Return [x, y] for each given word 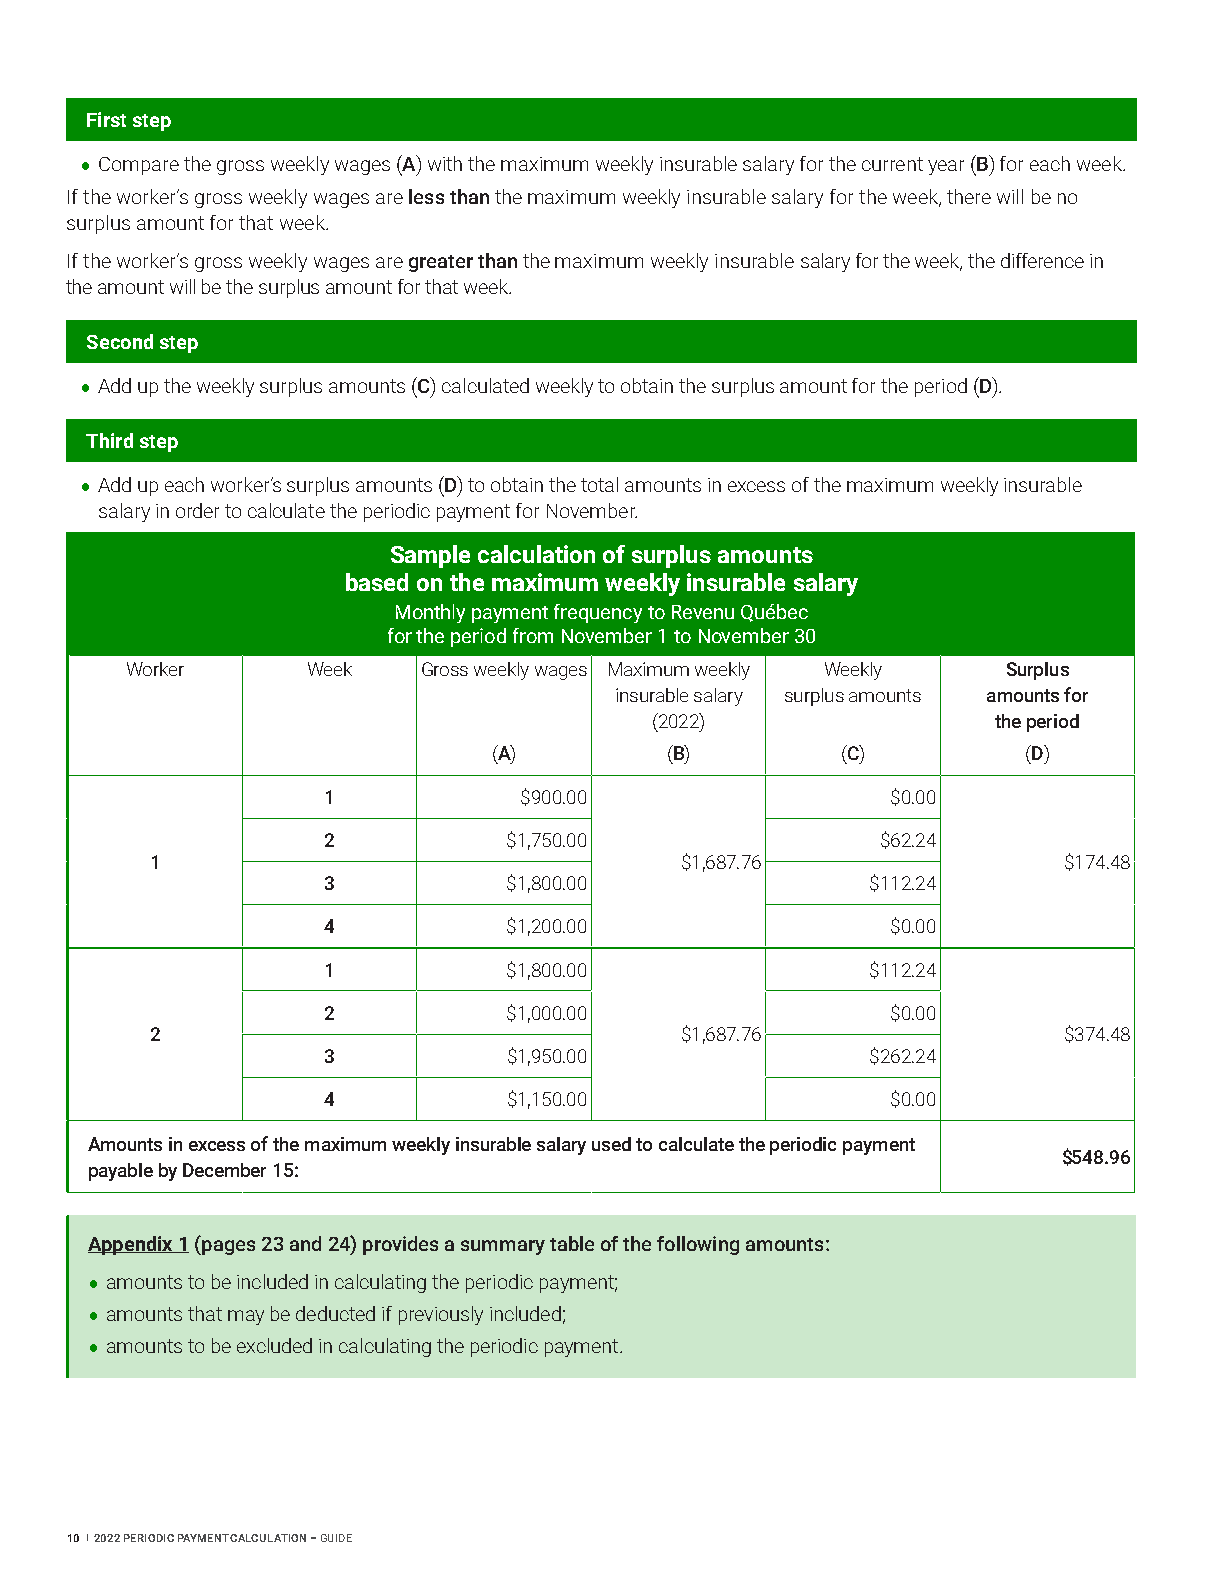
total [599, 484]
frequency [598, 613]
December [224, 1170]
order [197, 510]
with [445, 163]
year [946, 167]
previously [441, 1315]
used [611, 1144]
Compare [139, 166]
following [698, 1245]
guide [336, 1538]
